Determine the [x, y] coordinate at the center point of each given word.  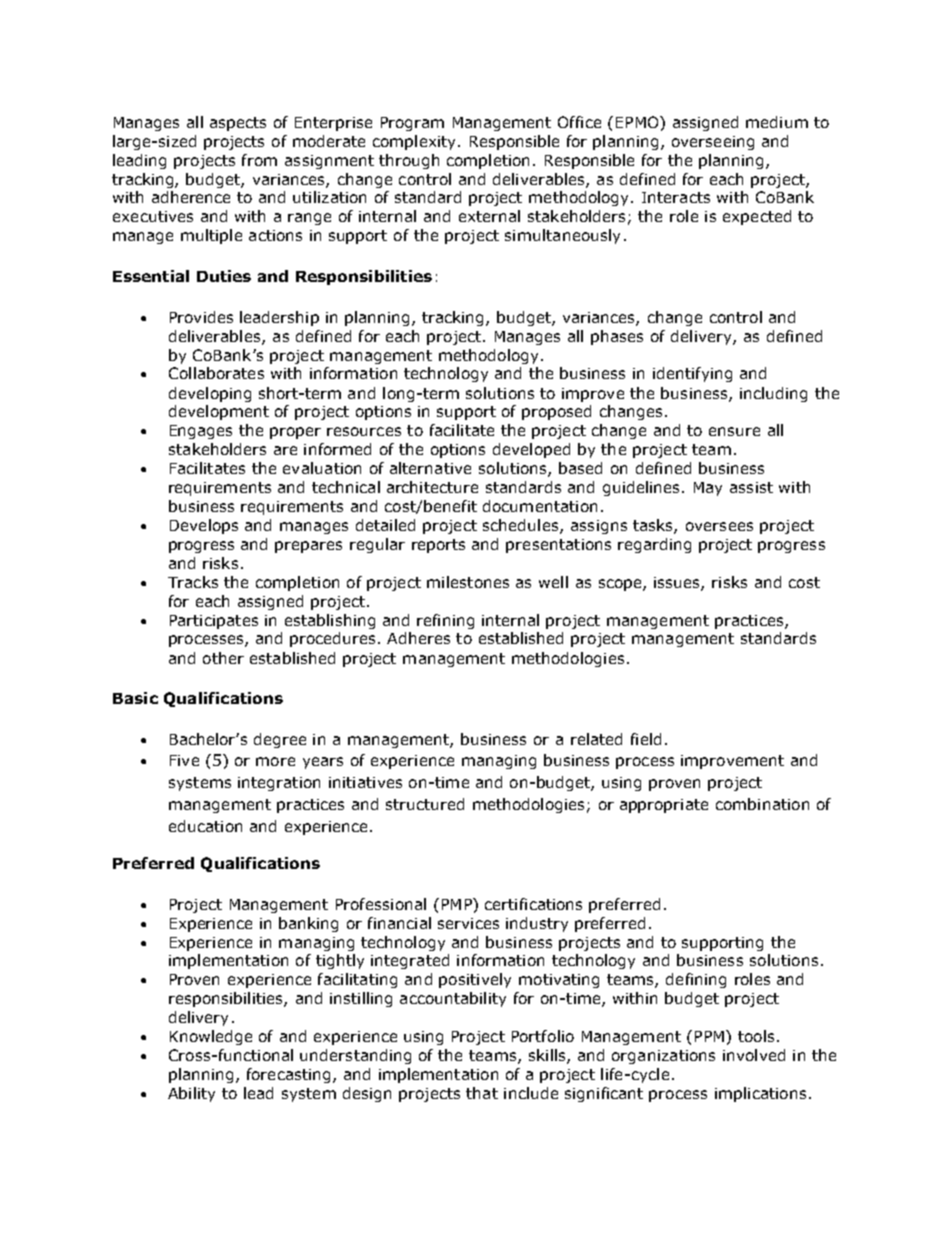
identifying [692, 374]
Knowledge [211, 1037]
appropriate [664, 806]
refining [445, 621]
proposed [556, 412]
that [482, 1093]
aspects [238, 124]
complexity [416, 142]
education [205, 826]
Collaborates [216, 373]
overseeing [713, 143]
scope [621, 585]
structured [425, 804]
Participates [214, 622]
